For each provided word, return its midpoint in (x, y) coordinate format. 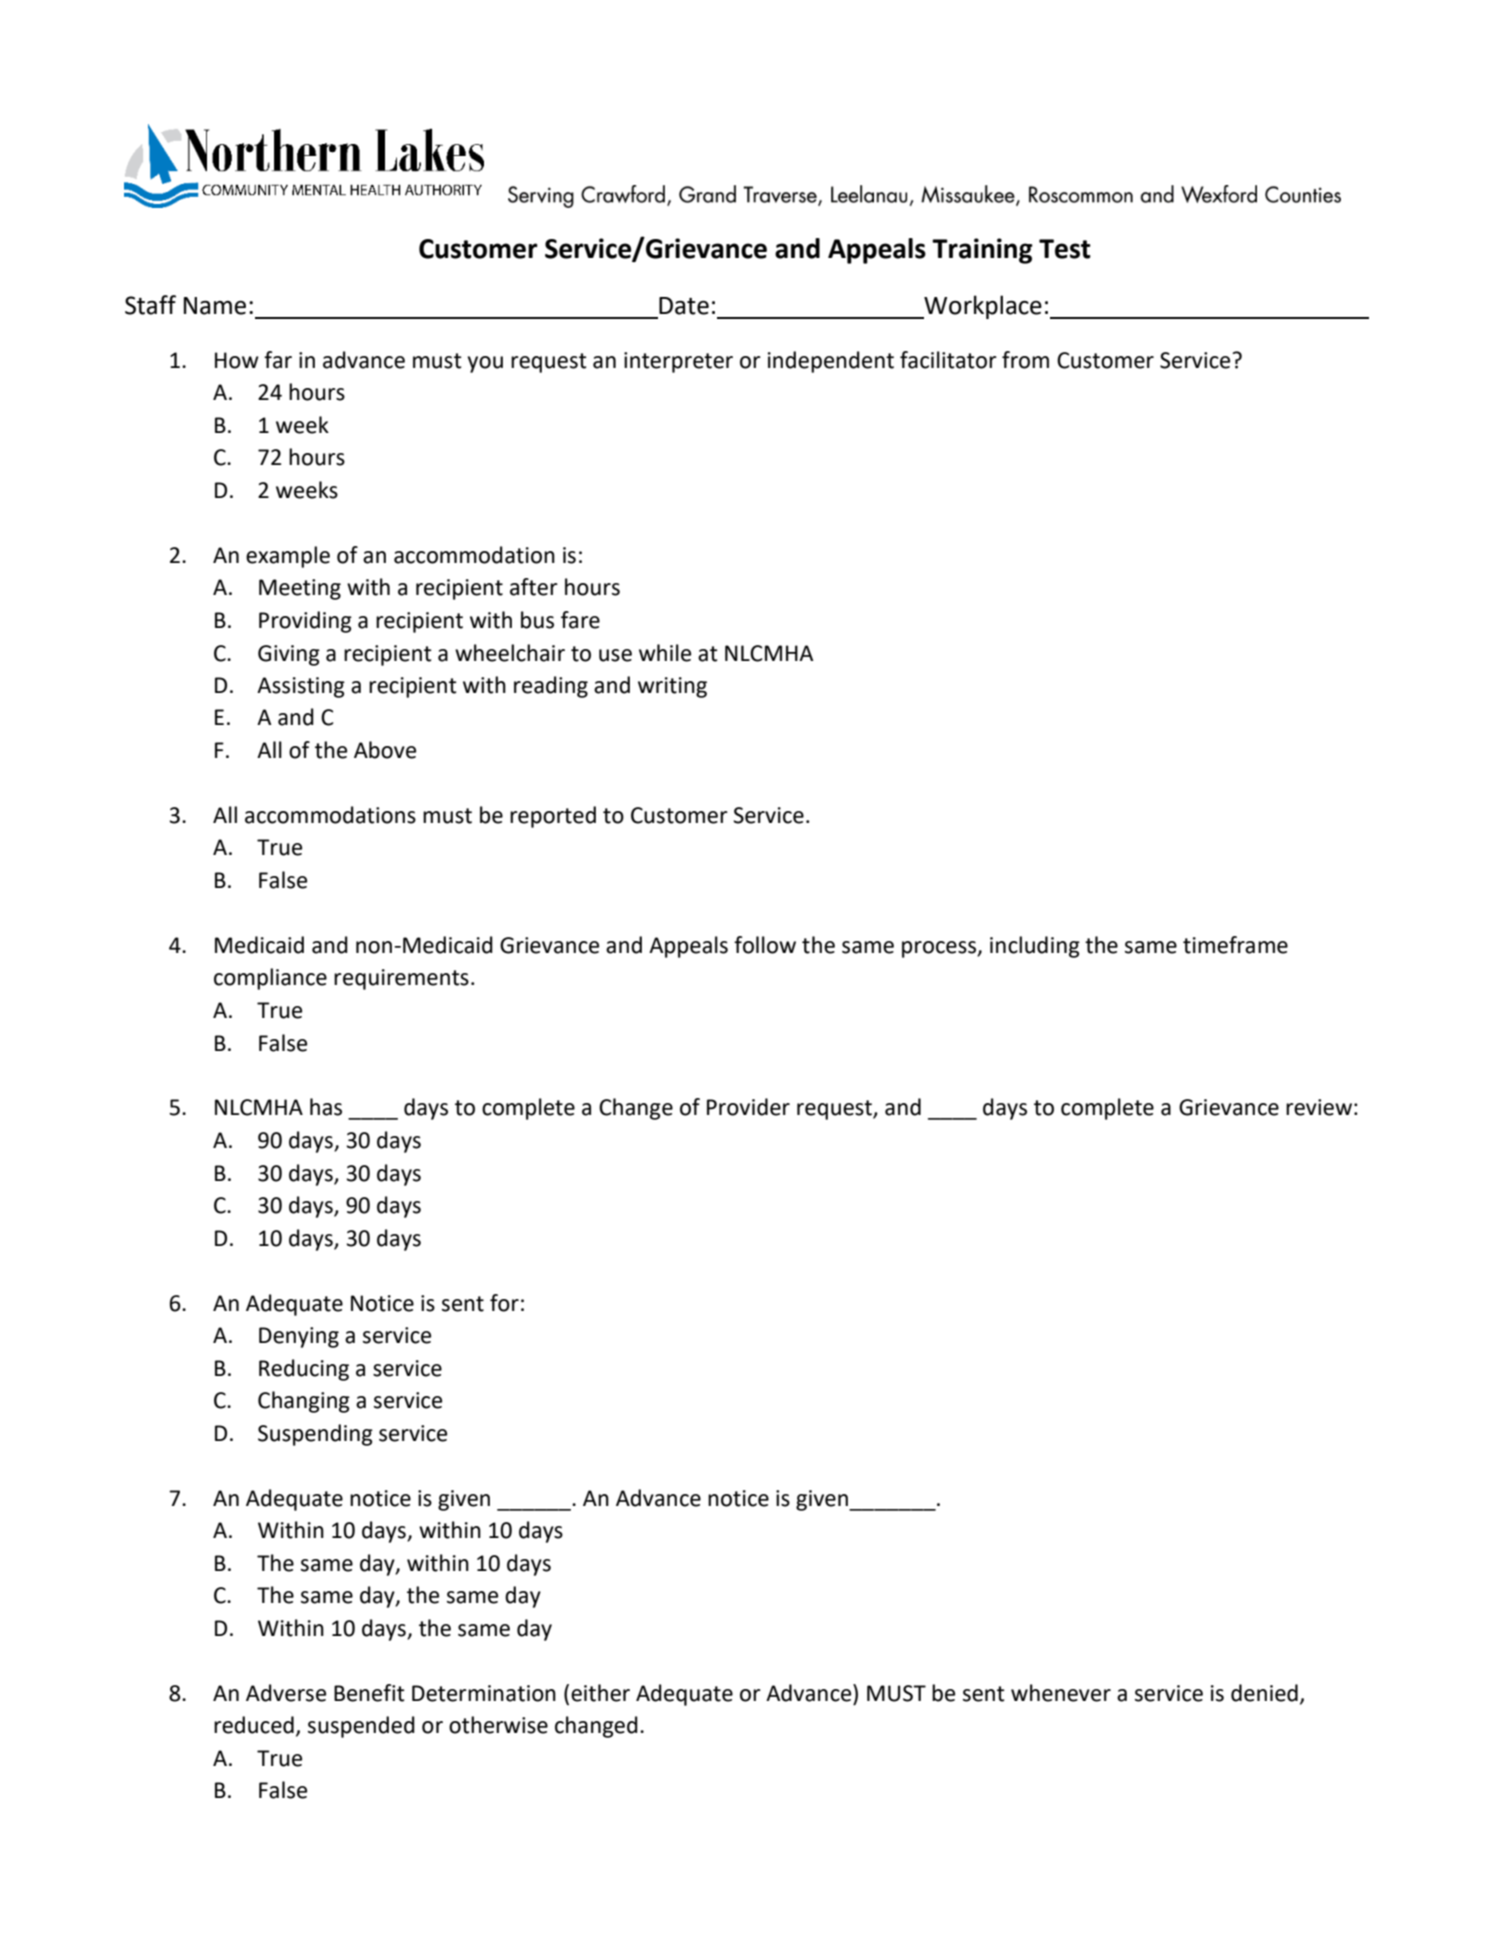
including (1035, 947)
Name (215, 306)
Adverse (286, 1693)
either (600, 1693)
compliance (270, 979)
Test (1065, 249)
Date (684, 306)
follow (765, 945)
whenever (1061, 1693)
